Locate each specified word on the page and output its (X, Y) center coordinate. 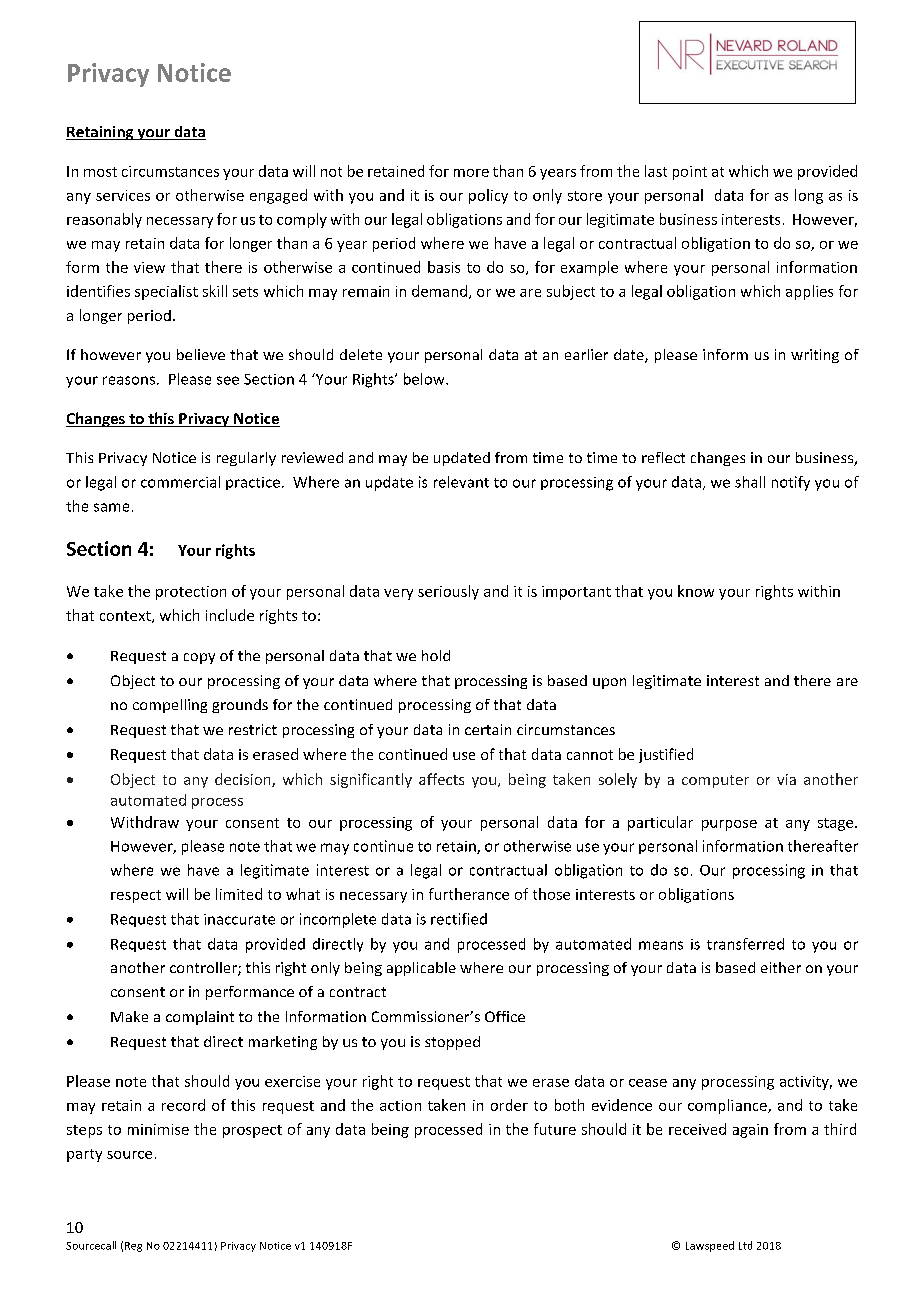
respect (136, 896)
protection (191, 593)
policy (488, 196)
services (123, 195)
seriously (448, 592)
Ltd (745, 1245)
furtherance (469, 894)
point (690, 173)
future (555, 1129)
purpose (729, 825)
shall (750, 482)
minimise (158, 1129)
